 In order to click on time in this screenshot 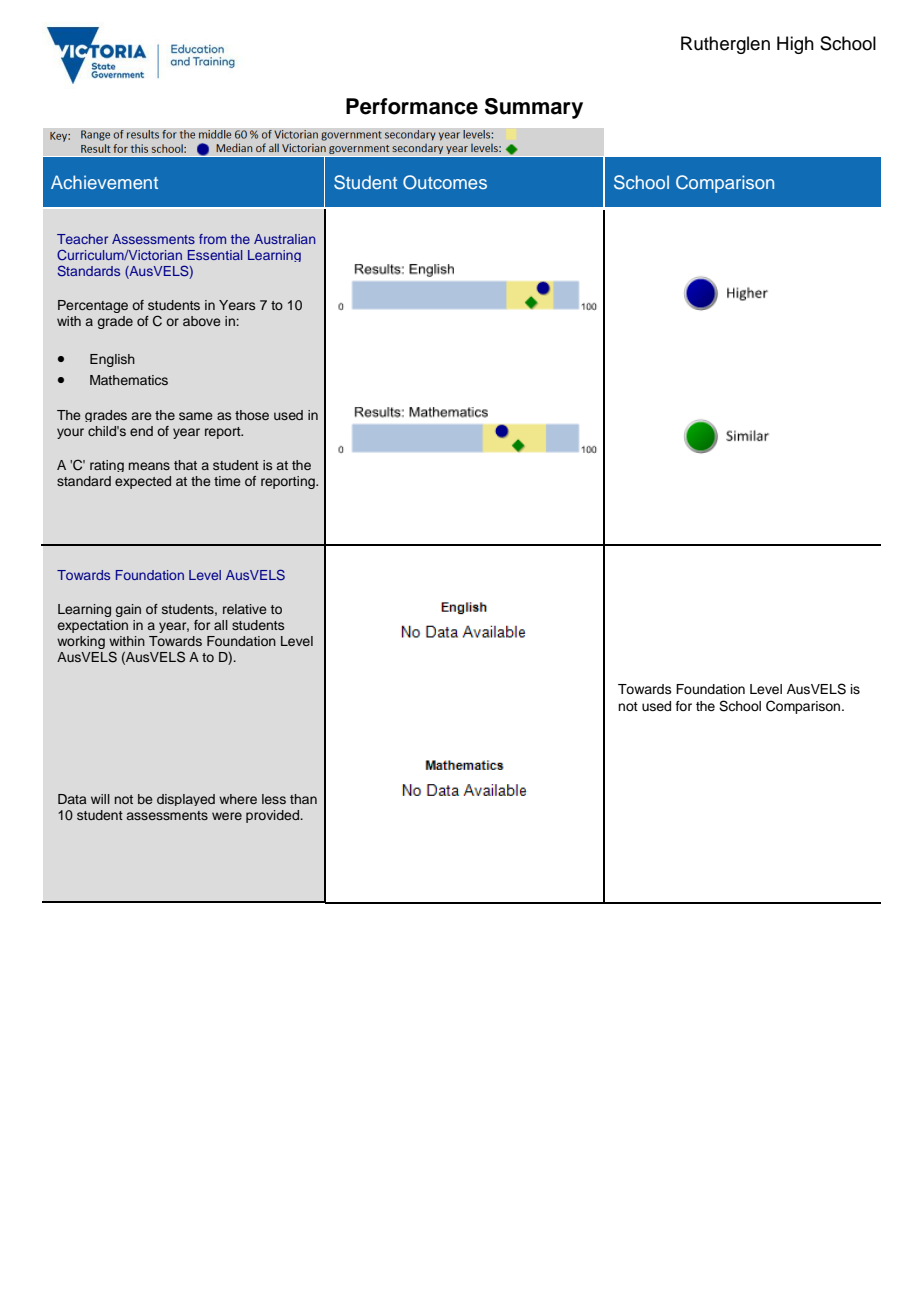, I will do `click(227, 481)`.
